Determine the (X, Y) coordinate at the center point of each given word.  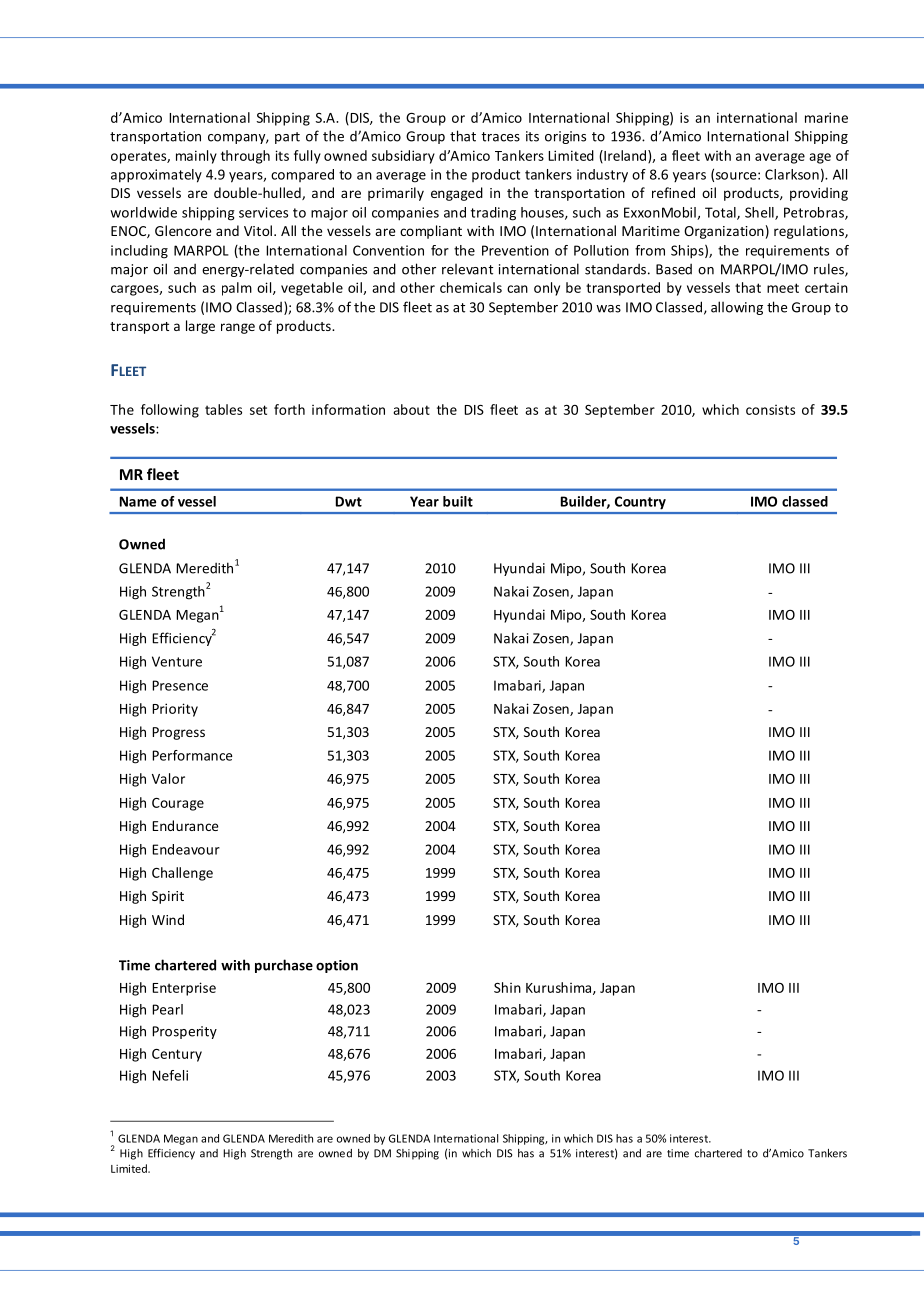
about (411, 409)
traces (500, 137)
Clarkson (792, 174)
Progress (178, 733)
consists (770, 410)
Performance (192, 755)
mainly (196, 157)
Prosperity (184, 1032)
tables (223, 409)
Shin (507, 987)
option (337, 966)
